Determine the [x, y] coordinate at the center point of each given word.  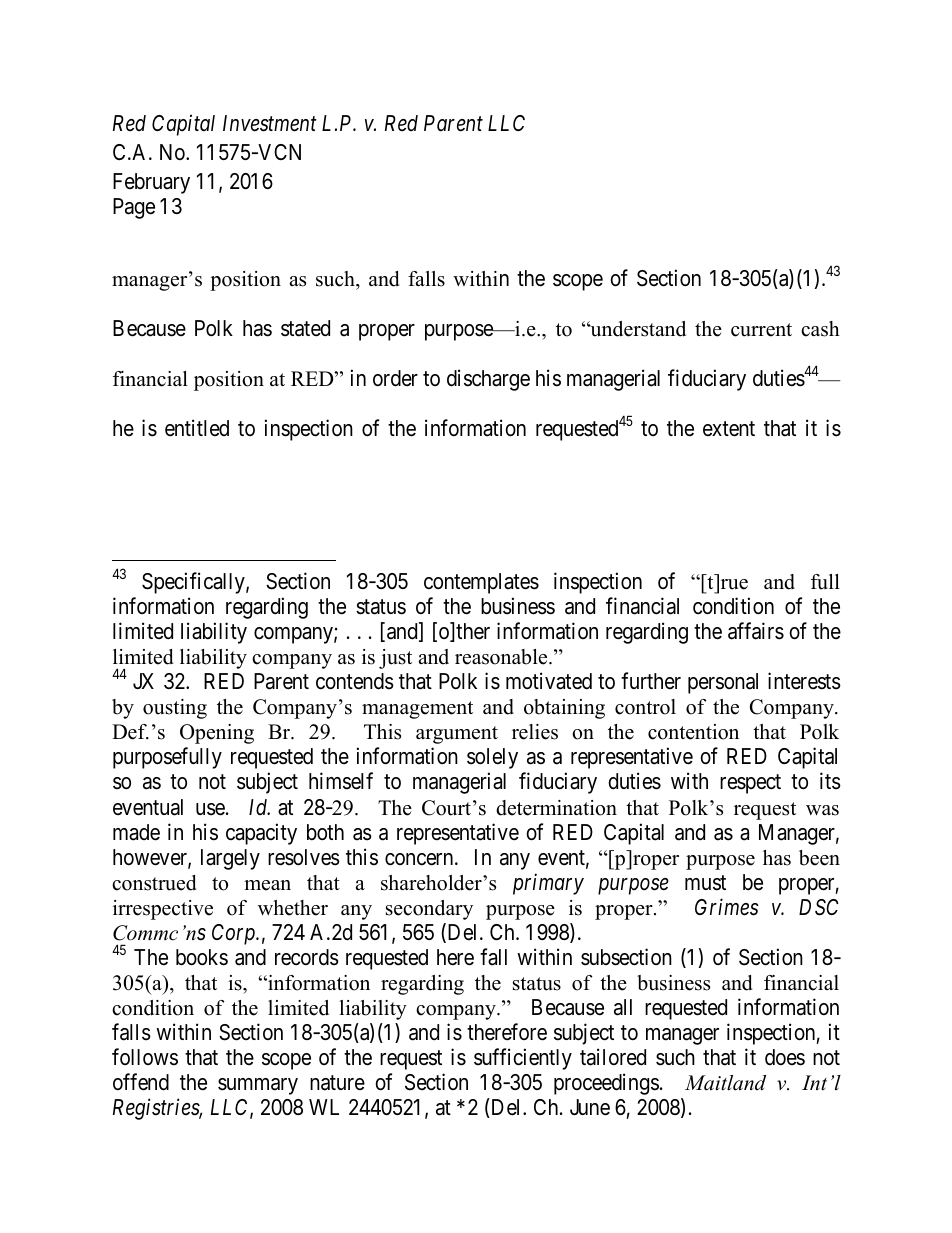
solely [492, 758]
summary [258, 1086]
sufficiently [523, 1059]
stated [305, 328]
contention [693, 732]
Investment [270, 123]
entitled [197, 428]
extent [729, 429]
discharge [488, 380]
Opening [217, 734]
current [761, 330]
